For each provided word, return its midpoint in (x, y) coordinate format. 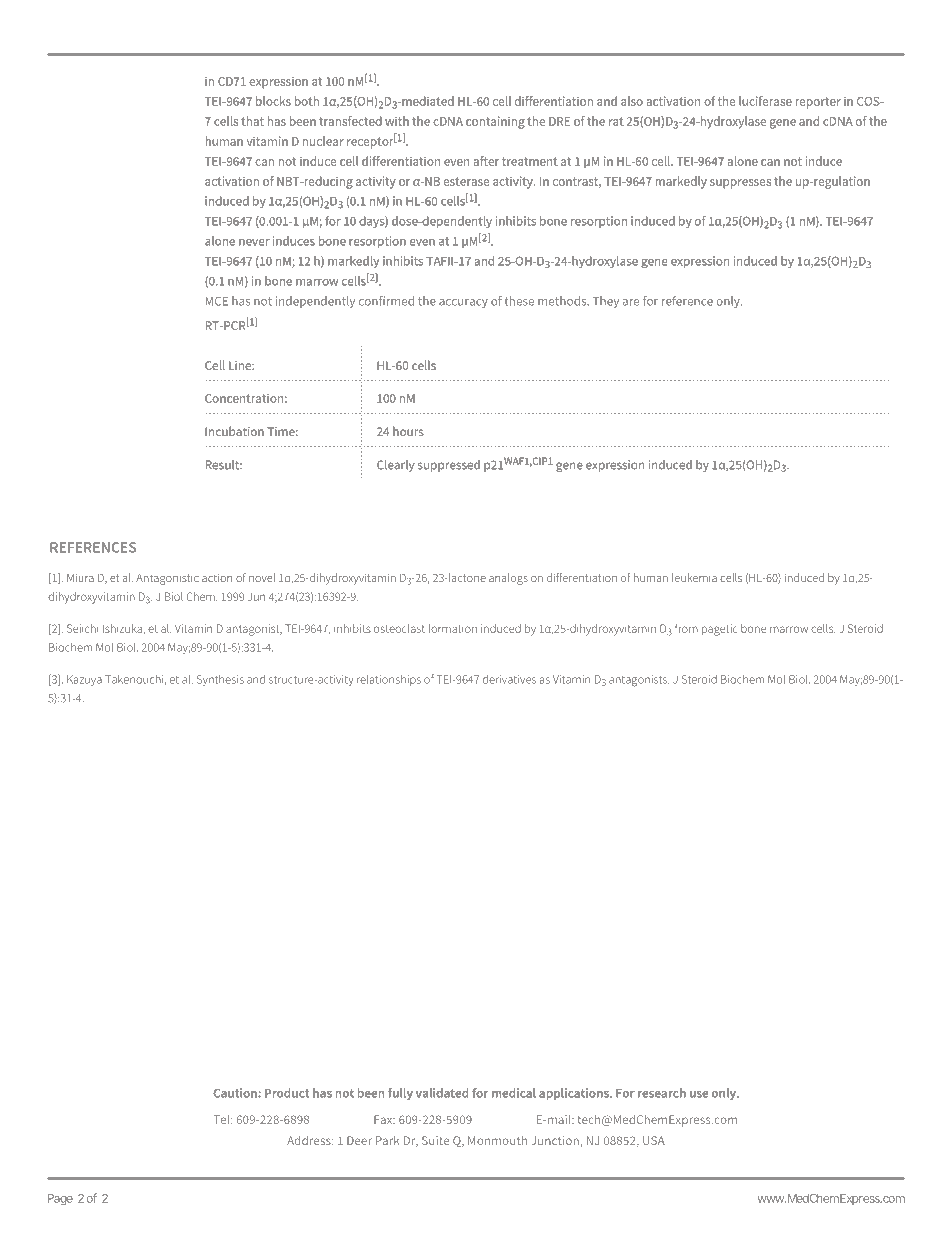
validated (442, 1093)
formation (453, 628)
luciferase (765, 101)
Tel (222, 1119)
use (699, 1094)
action (217, 578)
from (686, 628)
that (252, 121)
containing (495, 122)
